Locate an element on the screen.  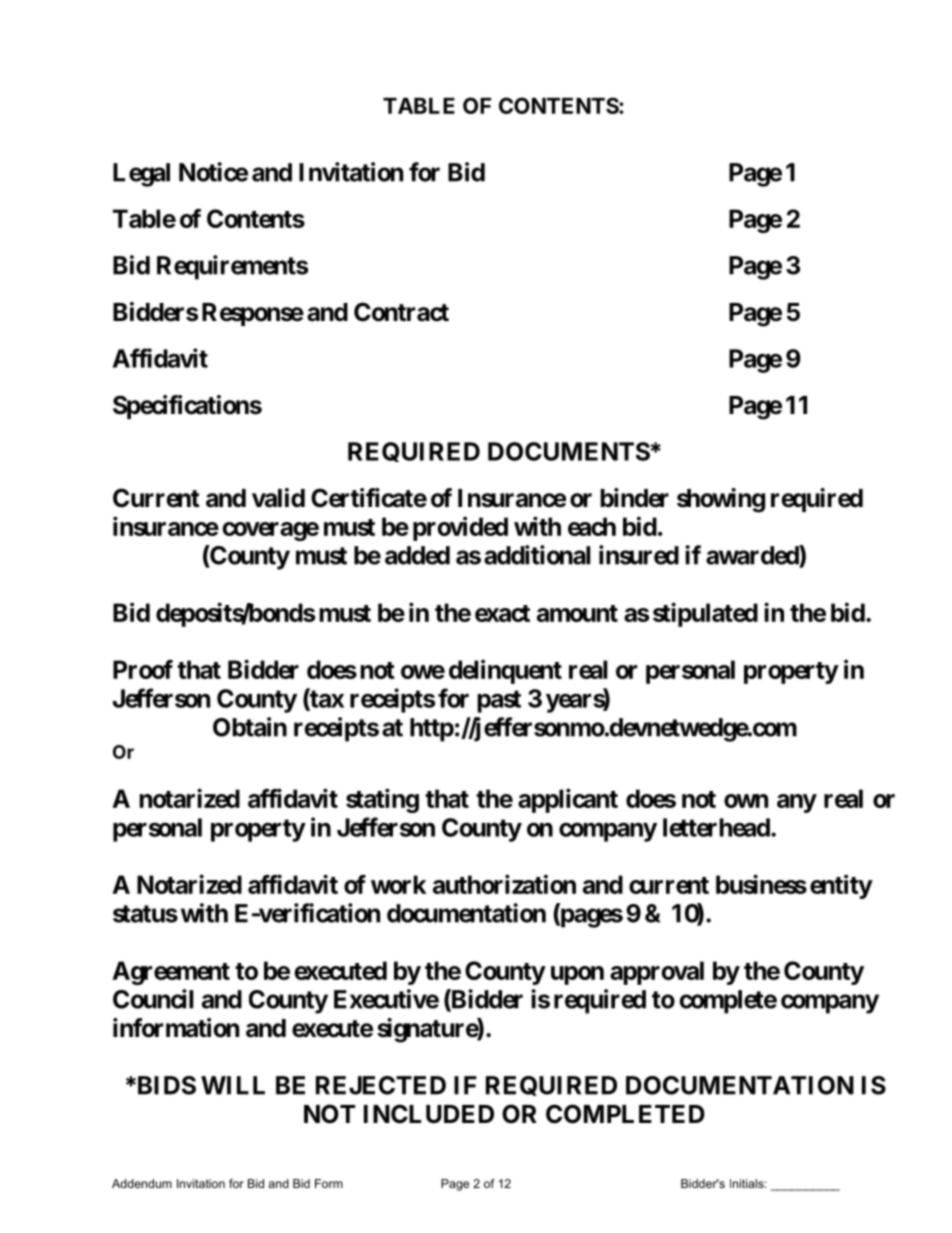
Addendum is located at coordinates (142, 1183).
